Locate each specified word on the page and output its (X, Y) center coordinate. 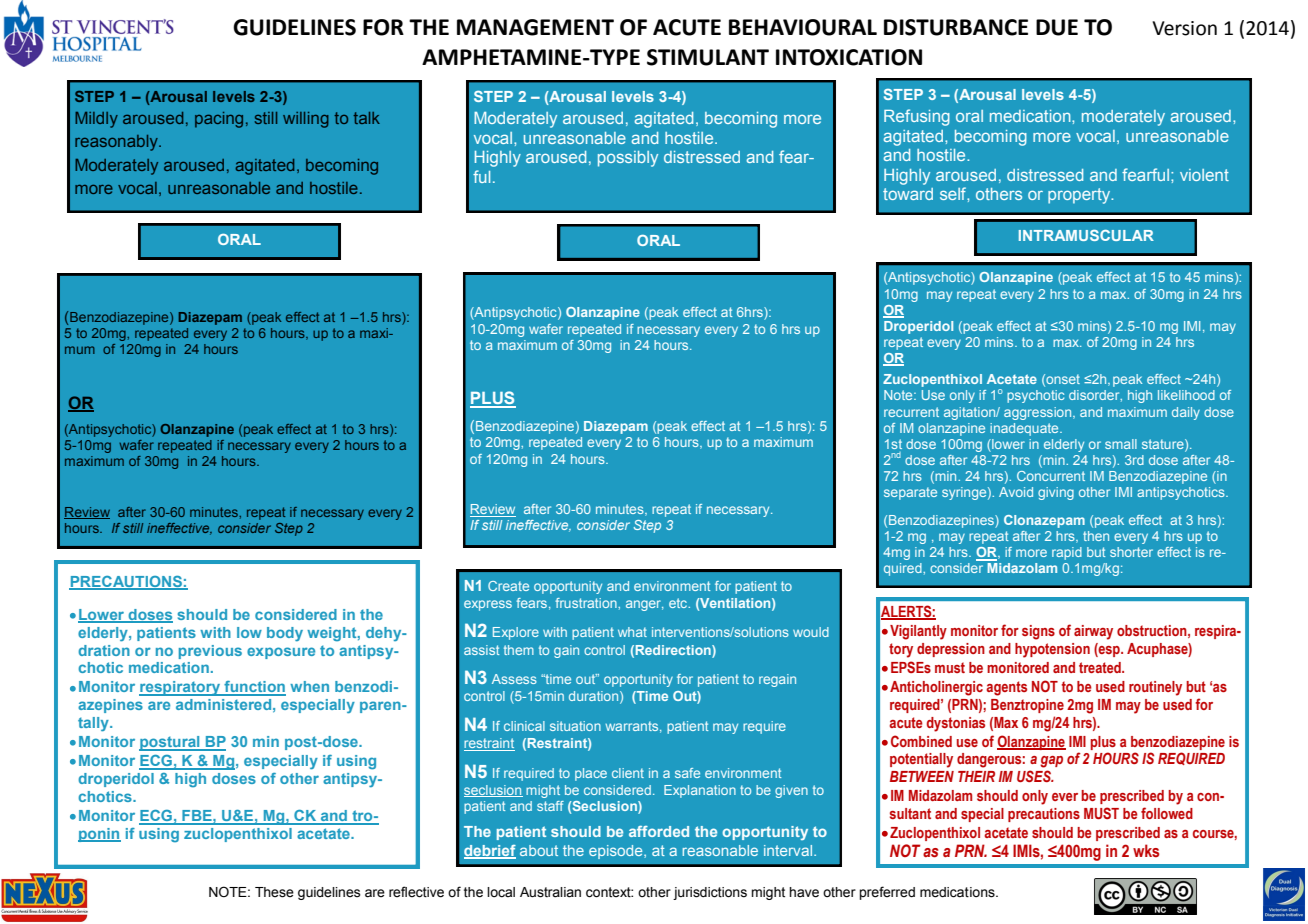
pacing (219, 120)
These (274, 892)
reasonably (117, 143)
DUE (1057, 27)
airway (1093, 632)
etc (679, 603)
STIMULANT (708, 57)
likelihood (1186, 395)
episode (617, 852)
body (285, 634)
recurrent (911, 412)
